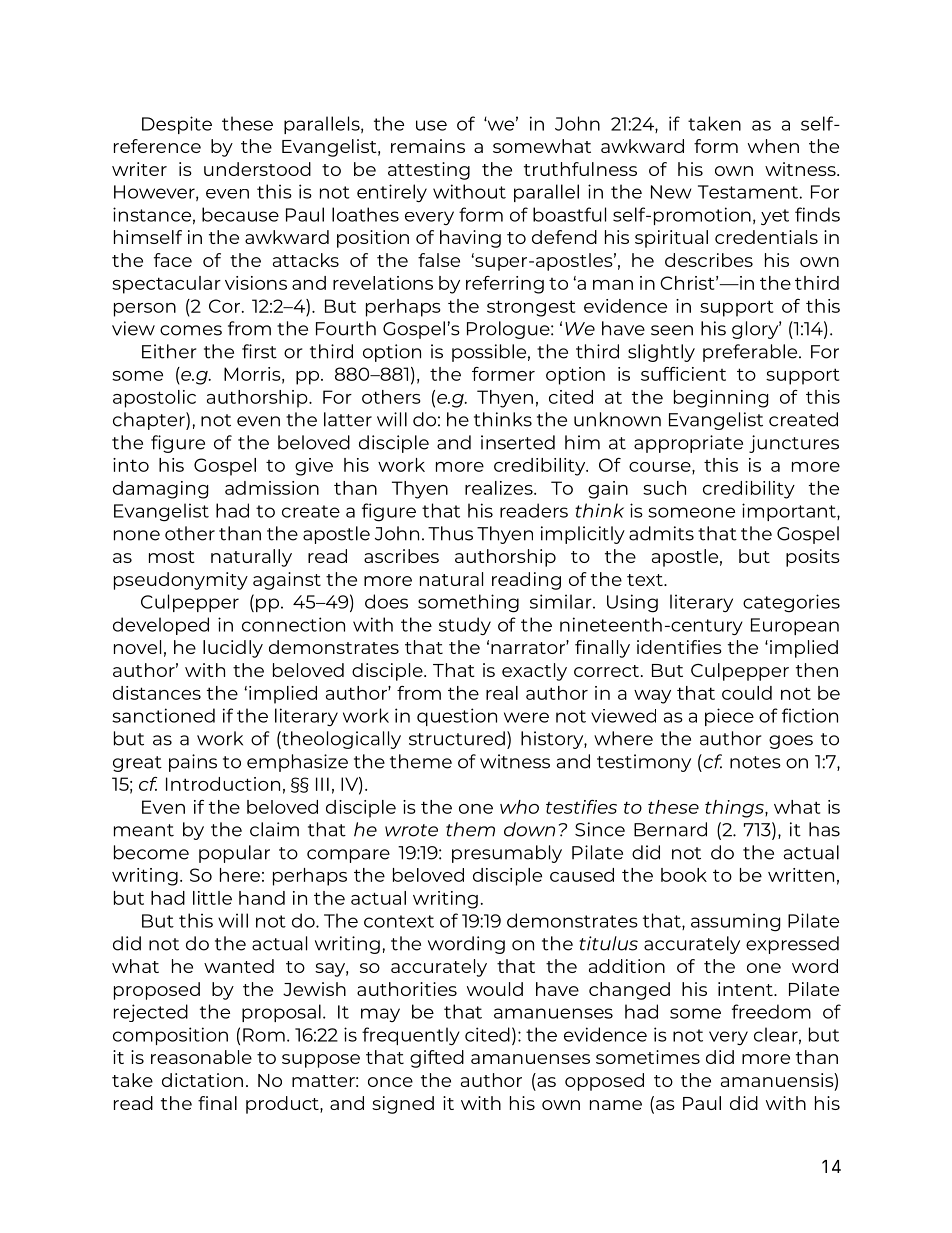 The width and height of the document is (952, 1233). I want to click on categories, so click(791, 603).
